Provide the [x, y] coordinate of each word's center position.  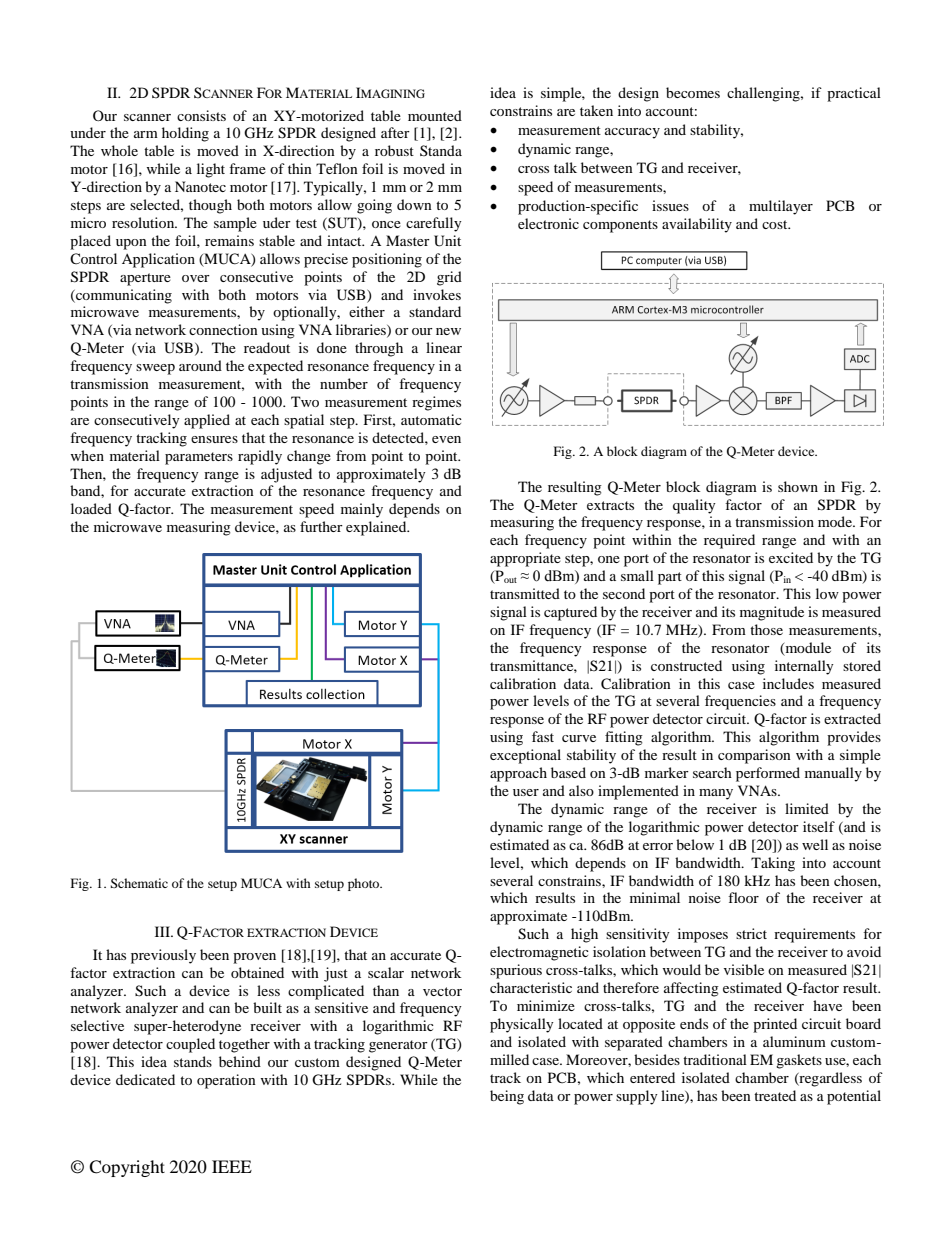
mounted [435, 115]
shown [798, 486]
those [766, 629]
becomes [693, 92]
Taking [773, 864]
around [200, 365]
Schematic [139, 883]
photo [365, 884]
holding [185, 134]
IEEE [232, 1166]
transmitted [525, 593]
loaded [91, 508]
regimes [436, 403]
